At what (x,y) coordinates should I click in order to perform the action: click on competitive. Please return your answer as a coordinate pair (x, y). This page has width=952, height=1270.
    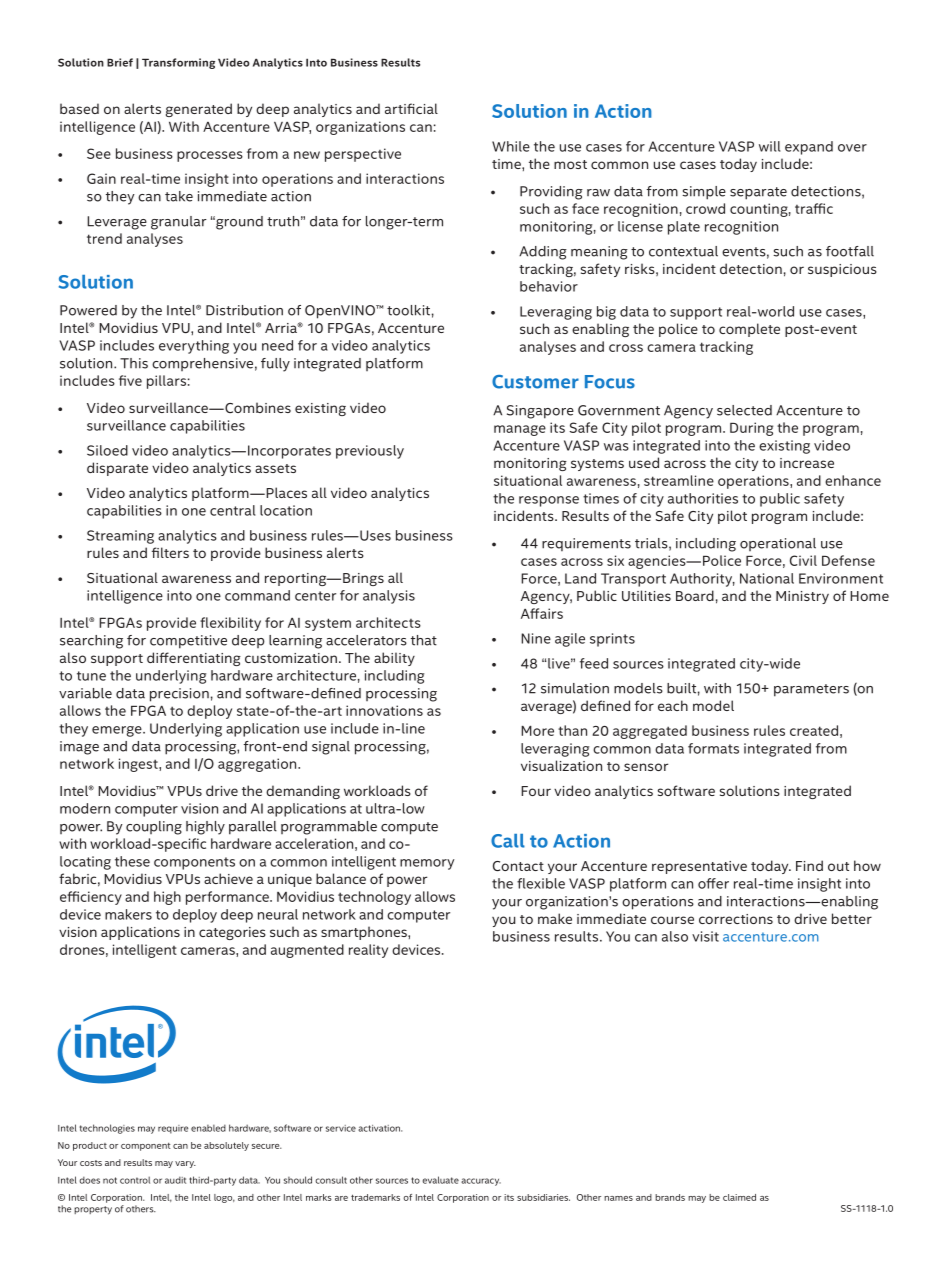
    Looking at the image, I should click on (188, 642).
